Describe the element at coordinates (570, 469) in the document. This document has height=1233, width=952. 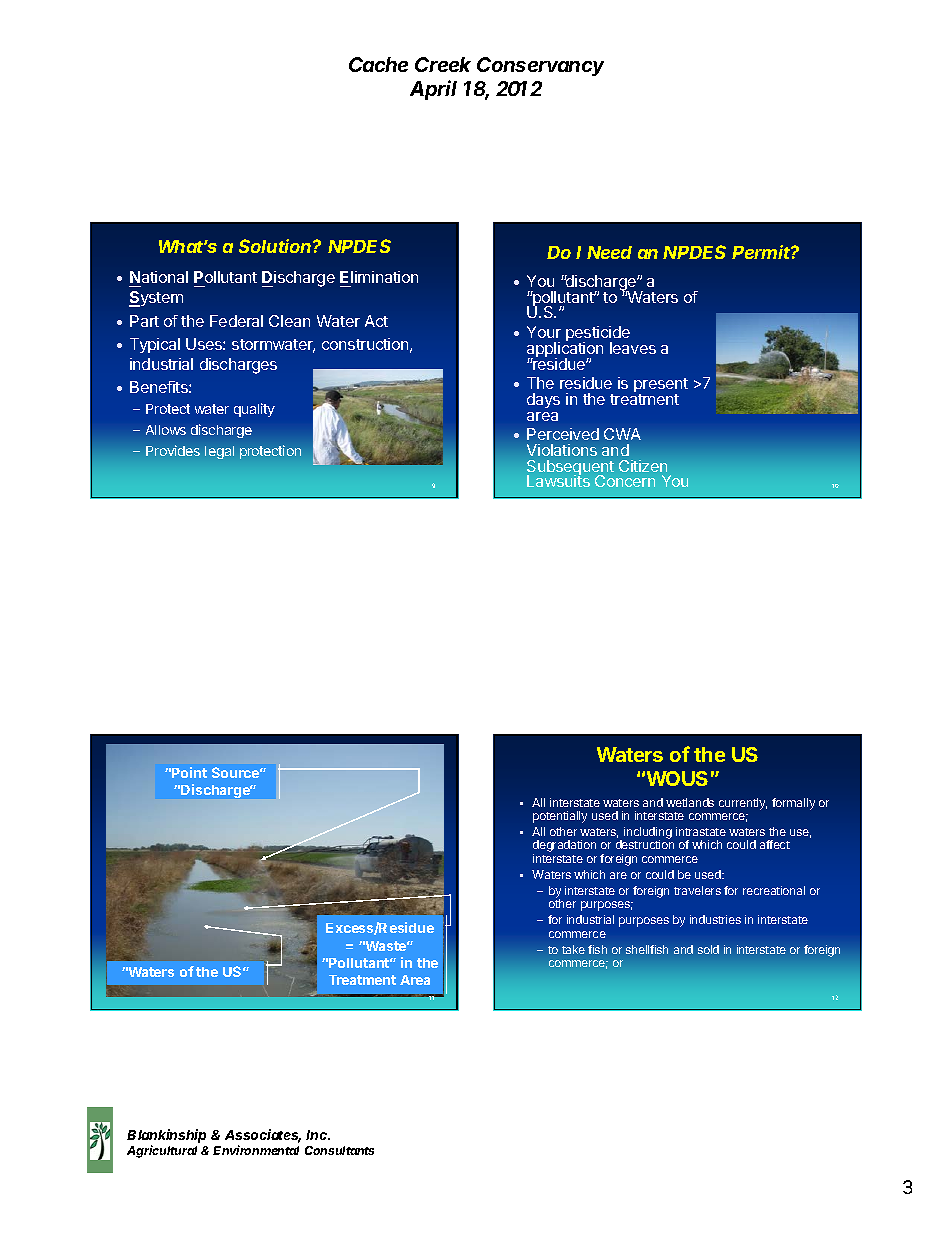
I see `Subsequent` at that location.
